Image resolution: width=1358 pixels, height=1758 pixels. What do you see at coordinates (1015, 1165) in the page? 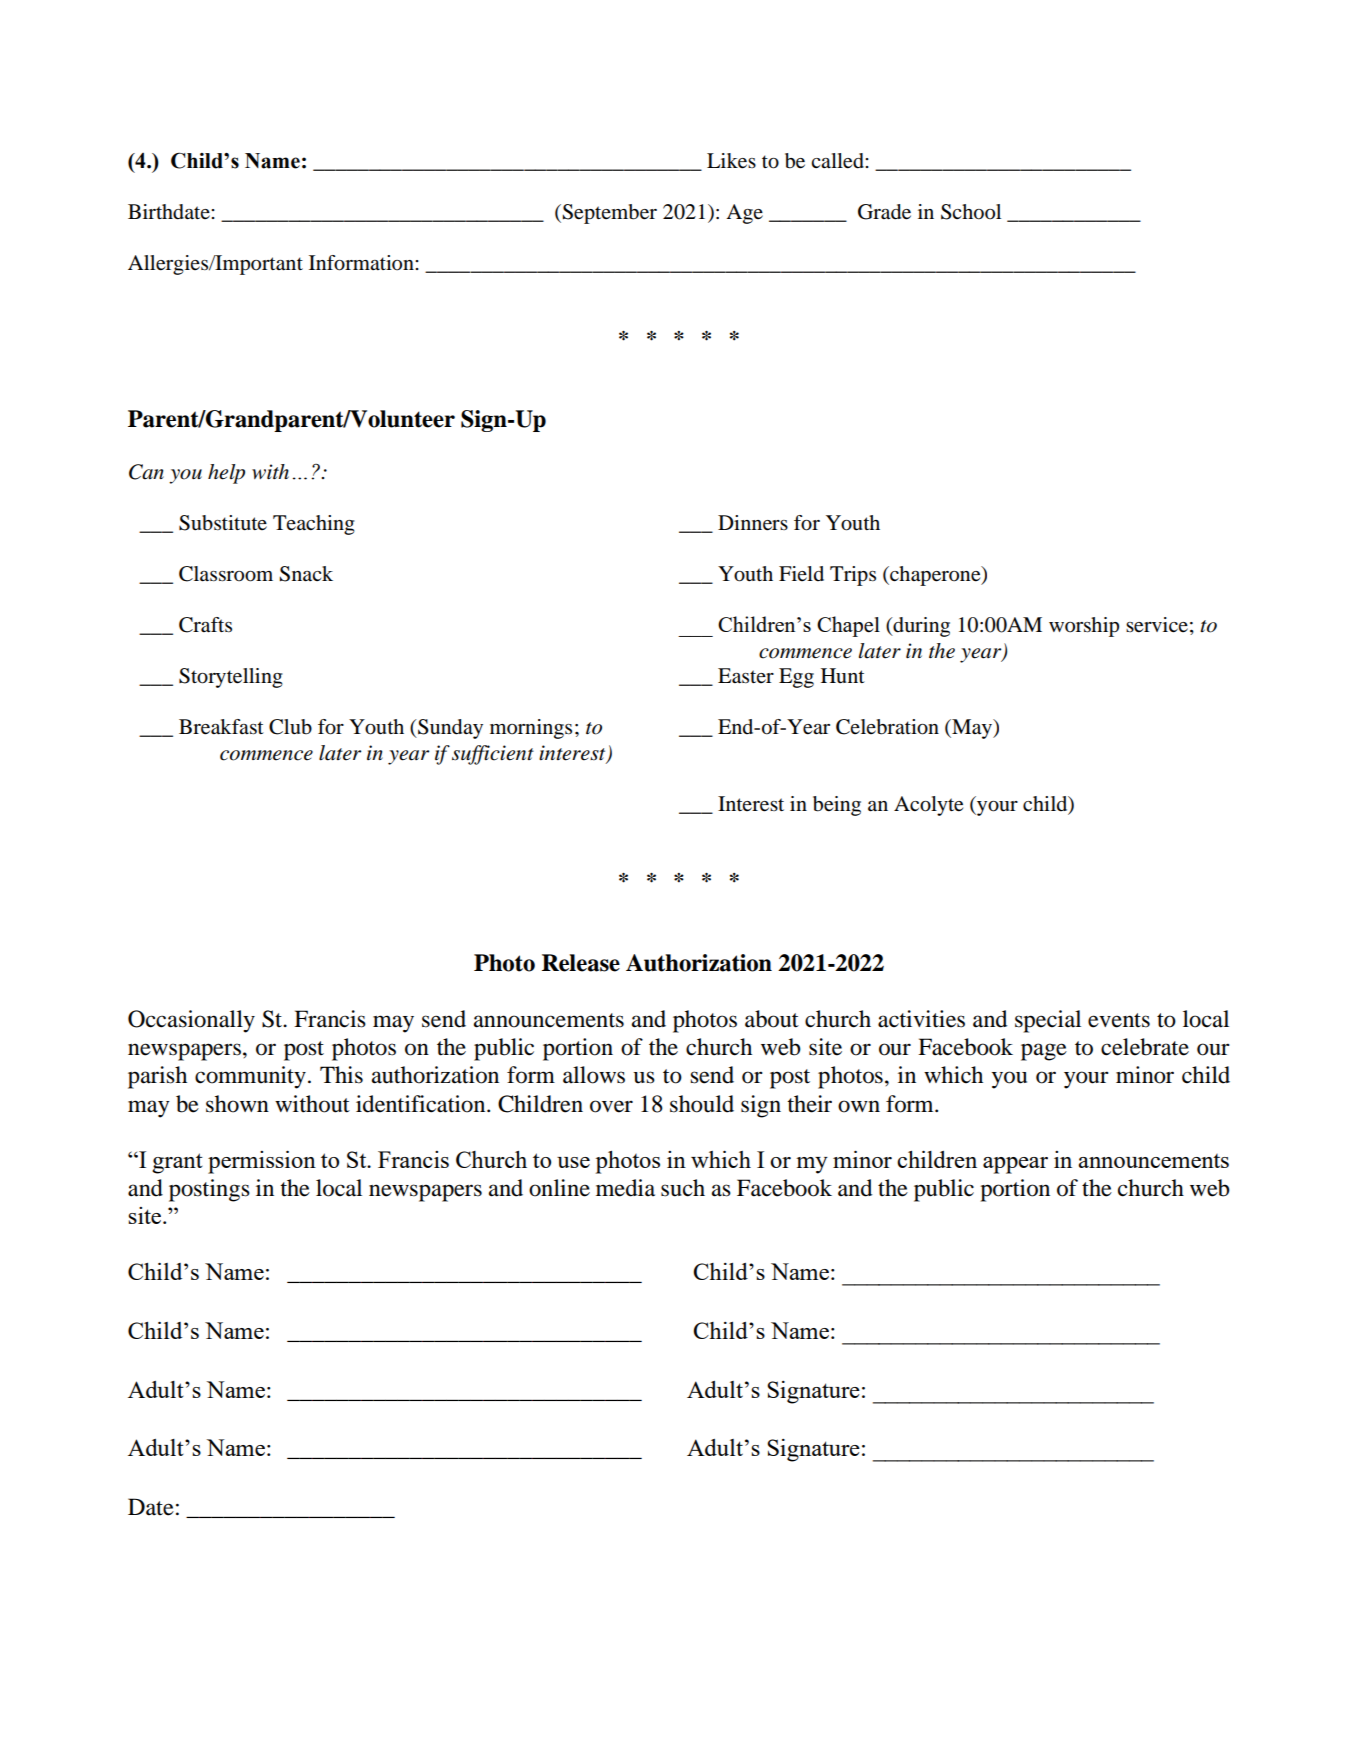
I see `appear` at bounding box center [1015, 1165].
